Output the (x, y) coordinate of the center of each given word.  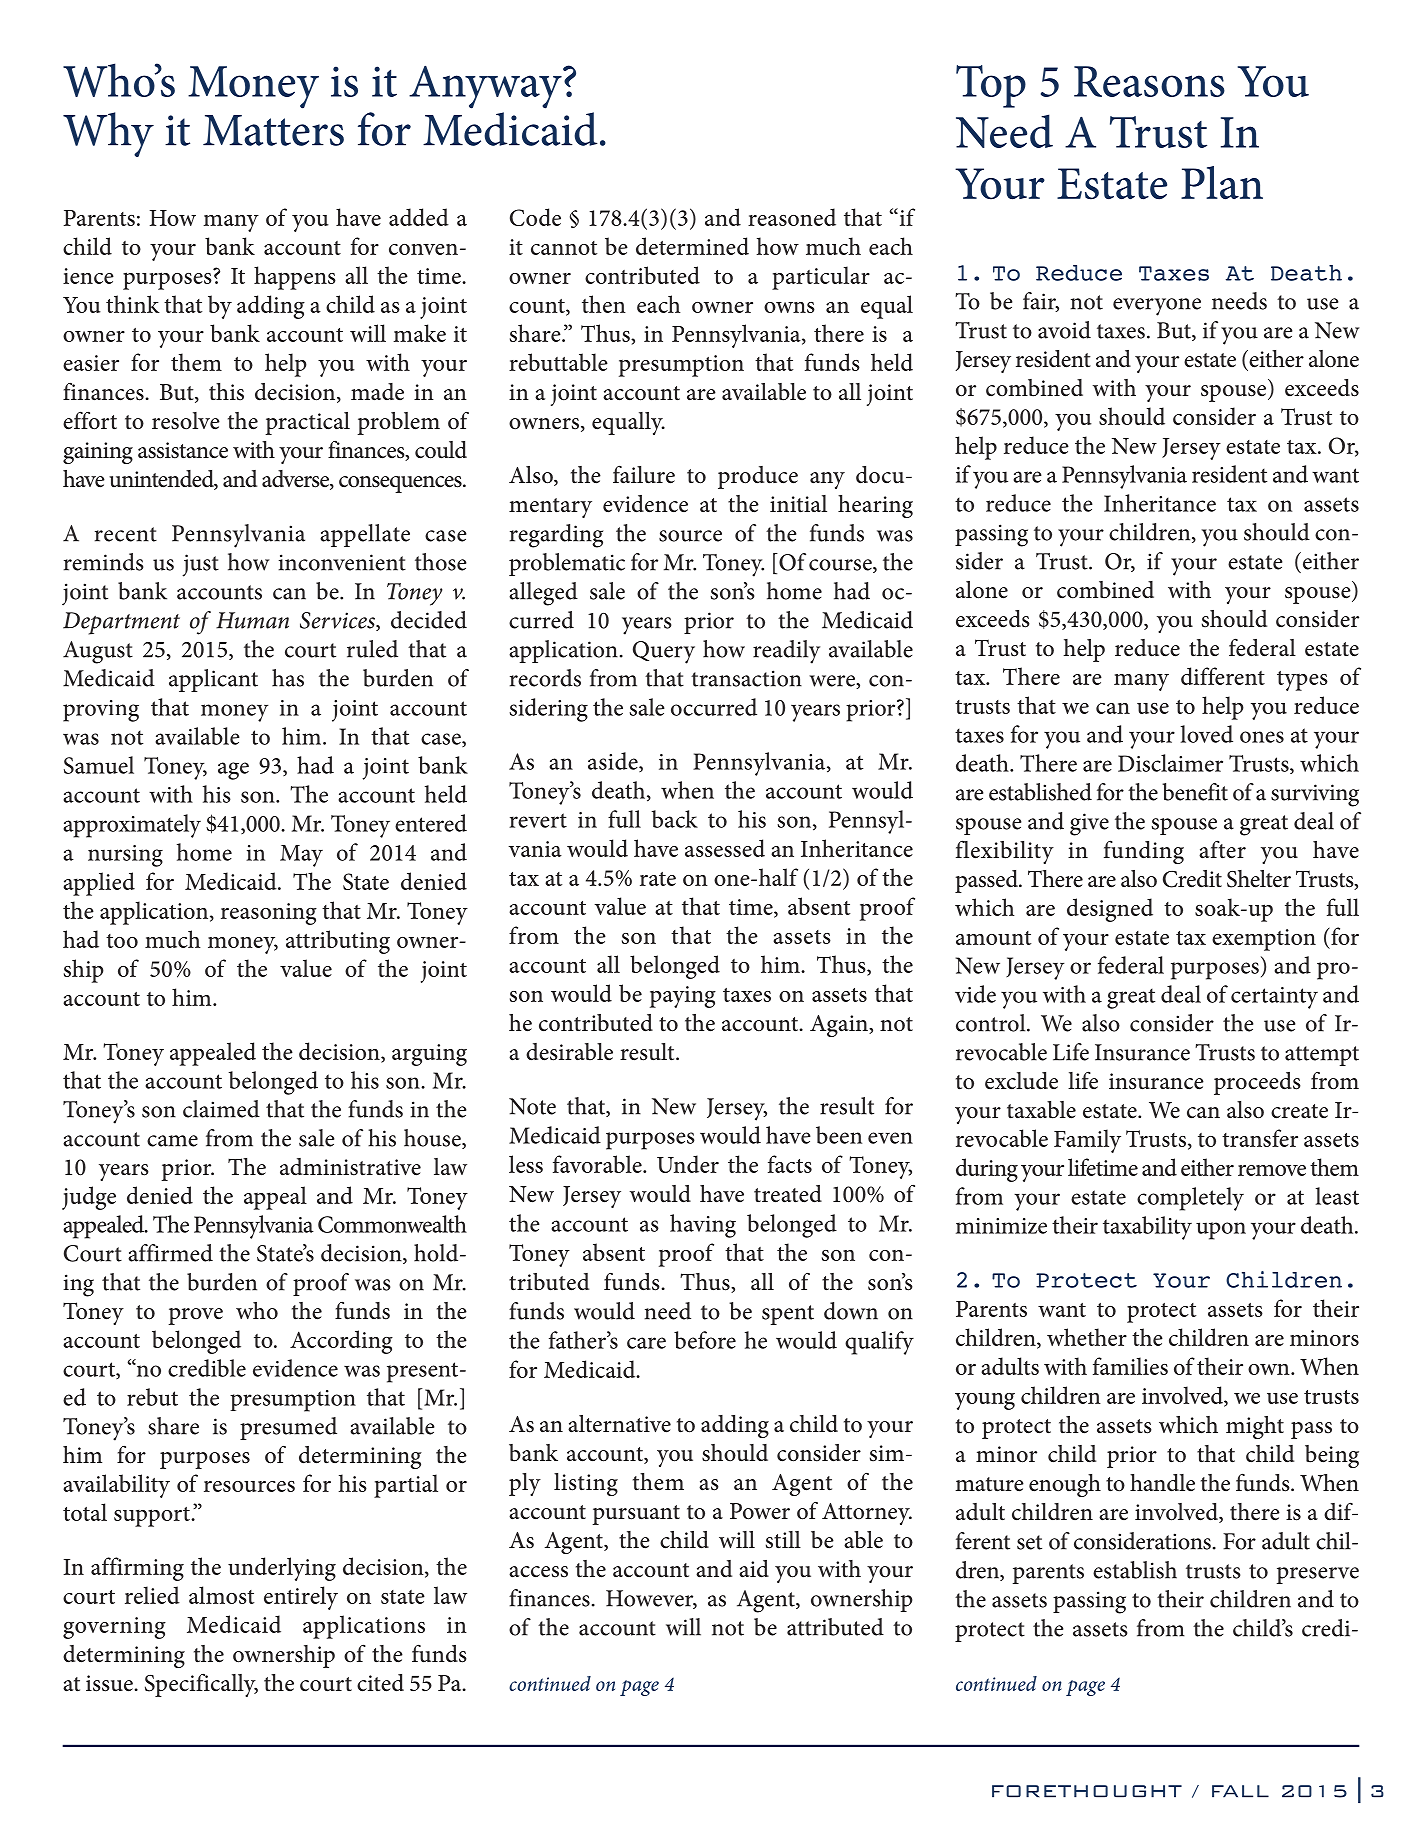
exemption (1264, 940)
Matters (273, 130)
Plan (1222, 183)
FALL (1240, 1791)
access (538, 1572)
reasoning (269, 914)
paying (683, 997)
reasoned (792, 217)
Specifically (201, 1685)
